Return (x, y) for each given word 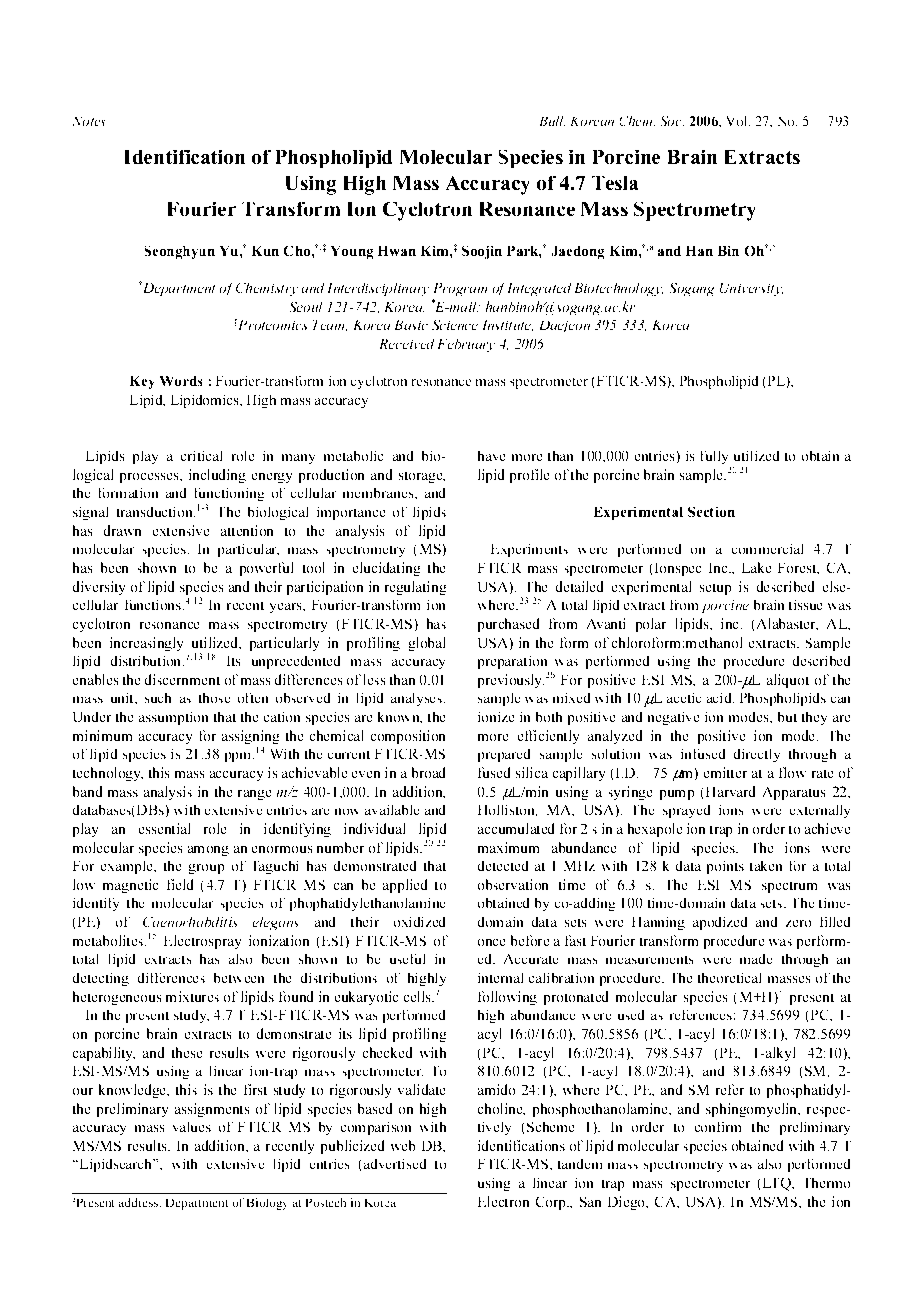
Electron (503, 1201)
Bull (552, 121)
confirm (718, 1127)
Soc (672, 121)
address (140, 1202)
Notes (89, 121)
